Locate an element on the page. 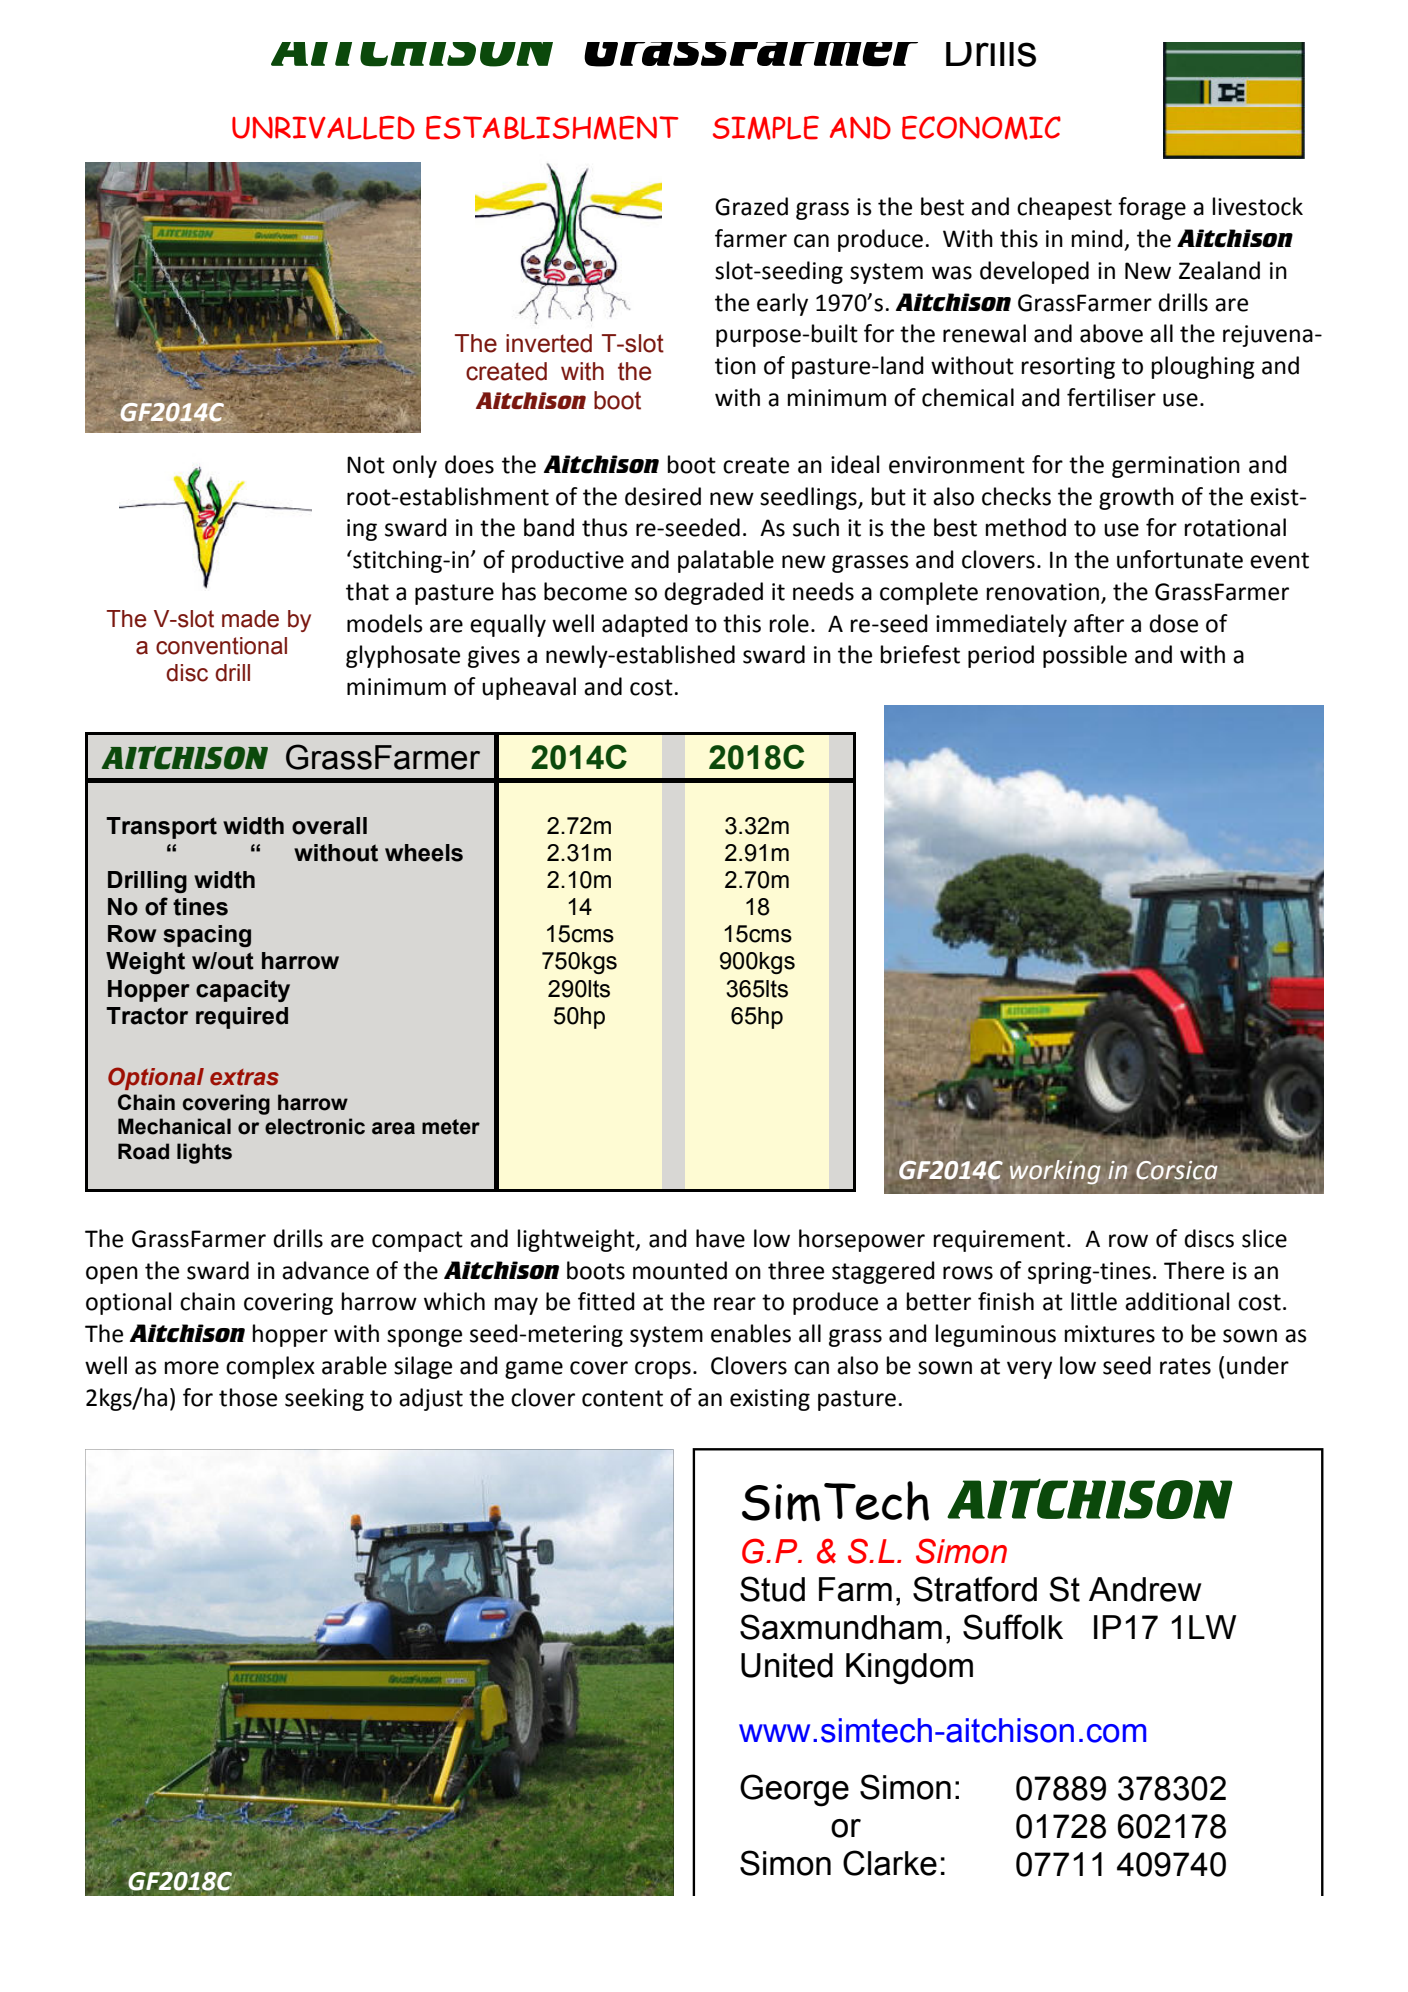 The image size is (1408, 1992). crops is located at coordinates (663, 1370).
